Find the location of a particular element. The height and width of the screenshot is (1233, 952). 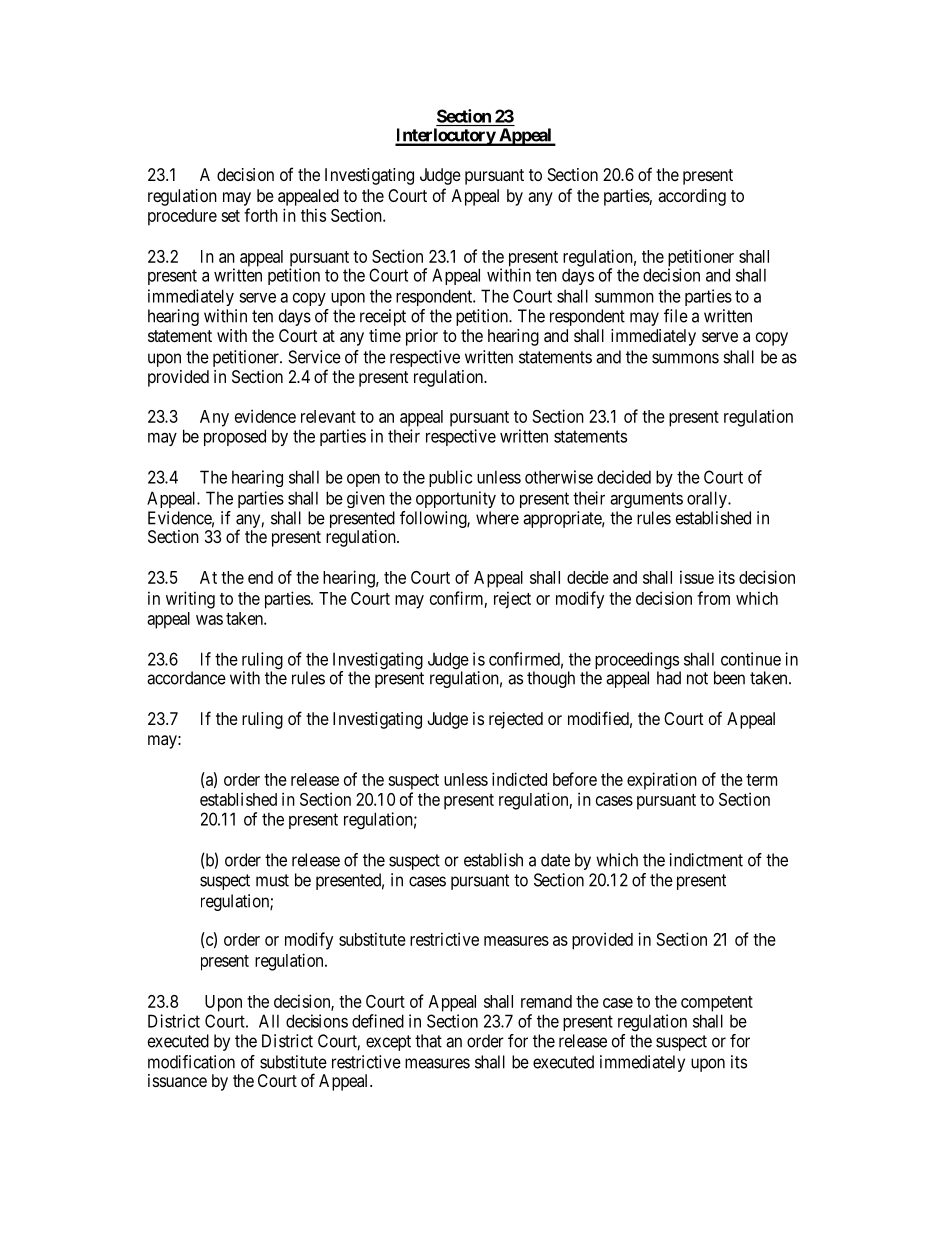

receipt is located at coordinates (383, 317).
